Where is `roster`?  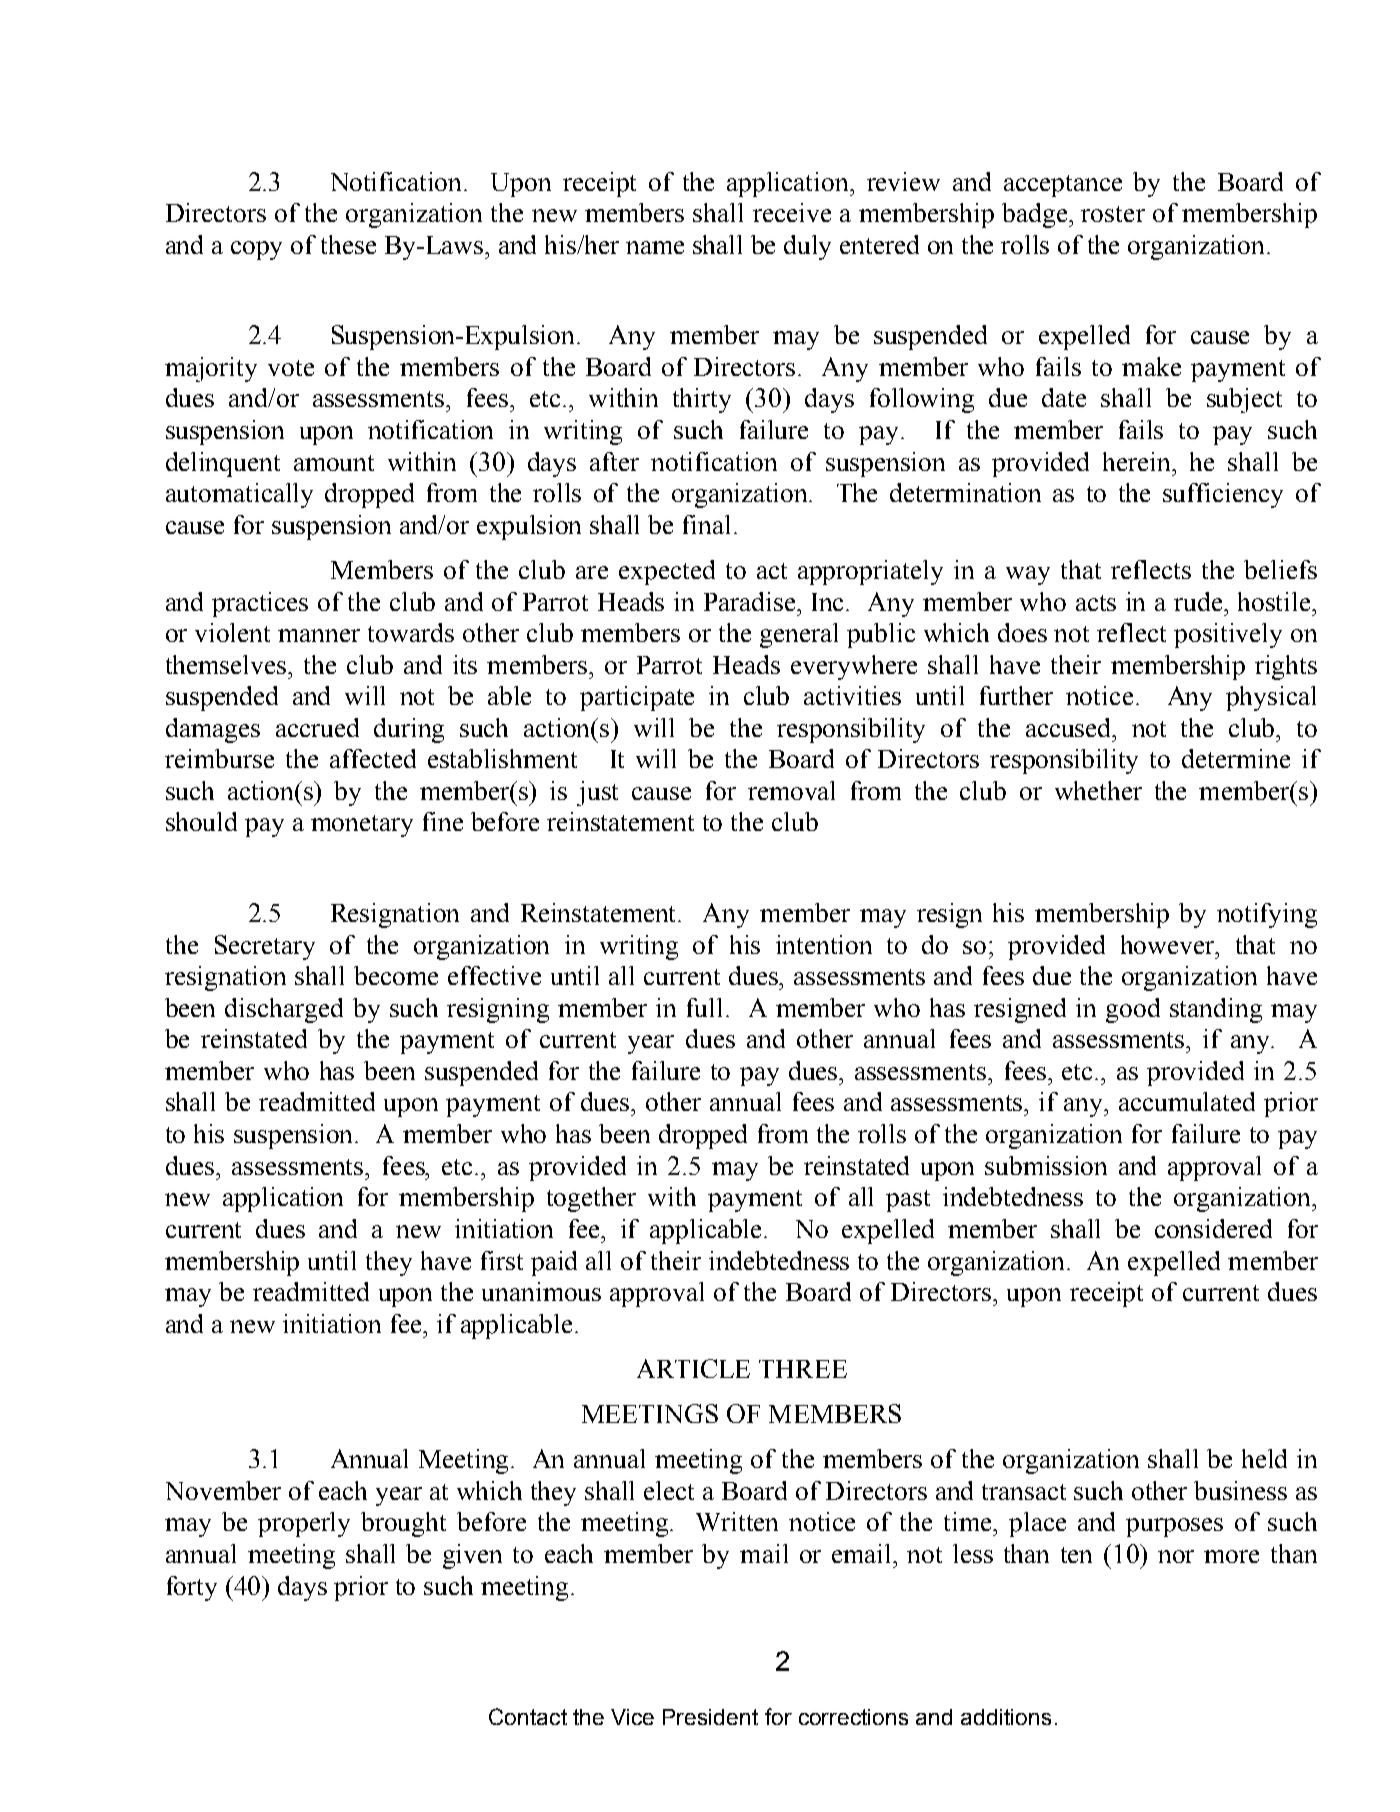 roster is located at coordinates (1113, 214).
